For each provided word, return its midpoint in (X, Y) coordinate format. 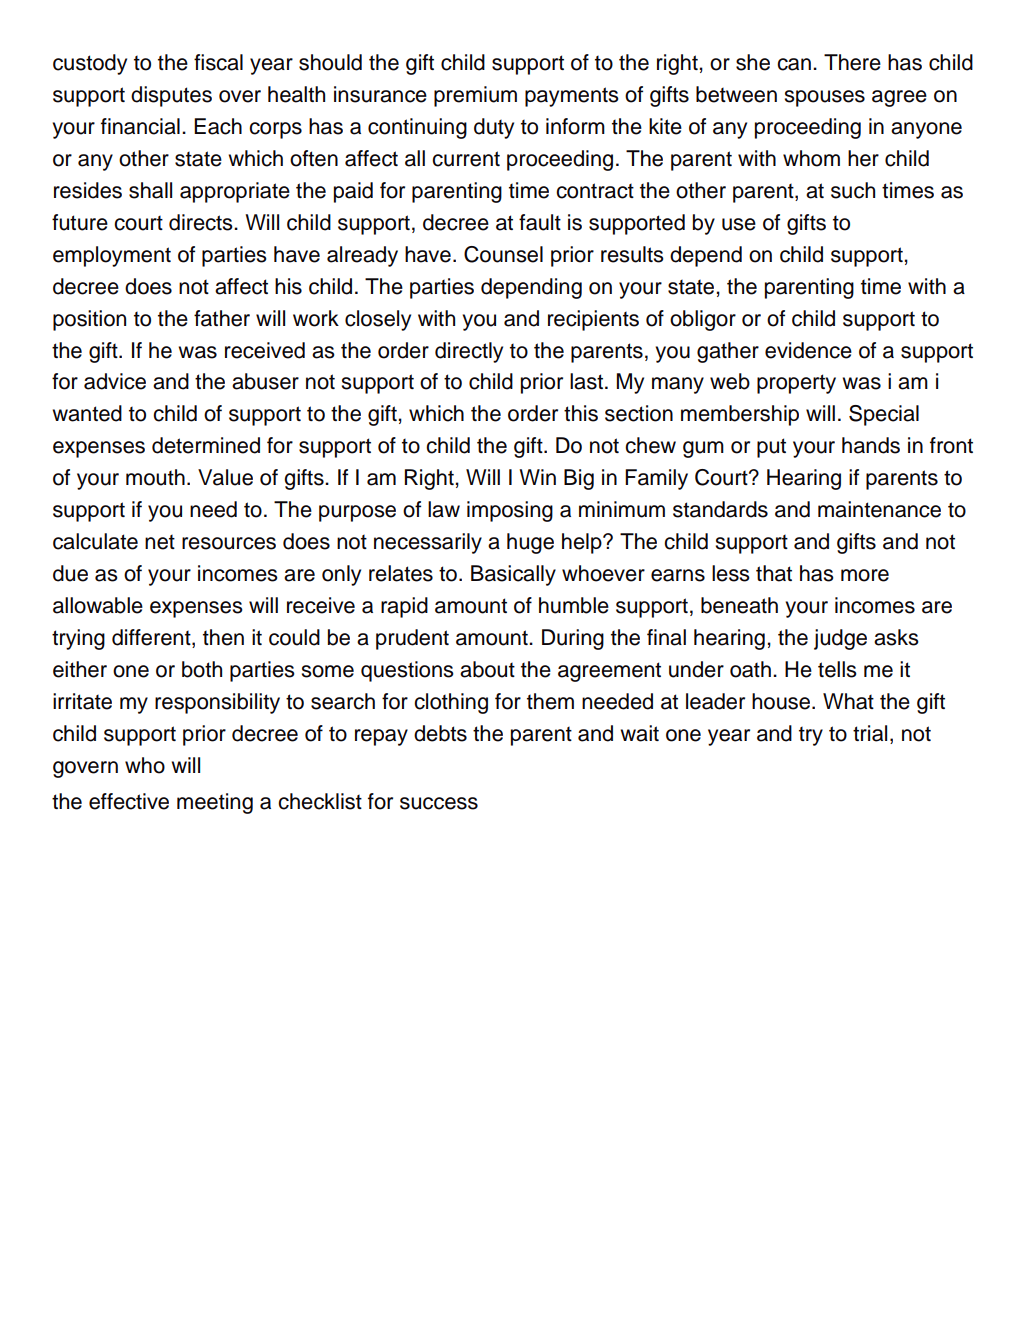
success (439, 803)
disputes (171, 96)
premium (475, 96)
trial (870, 733)
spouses (825, 98)
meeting (215, 803)
